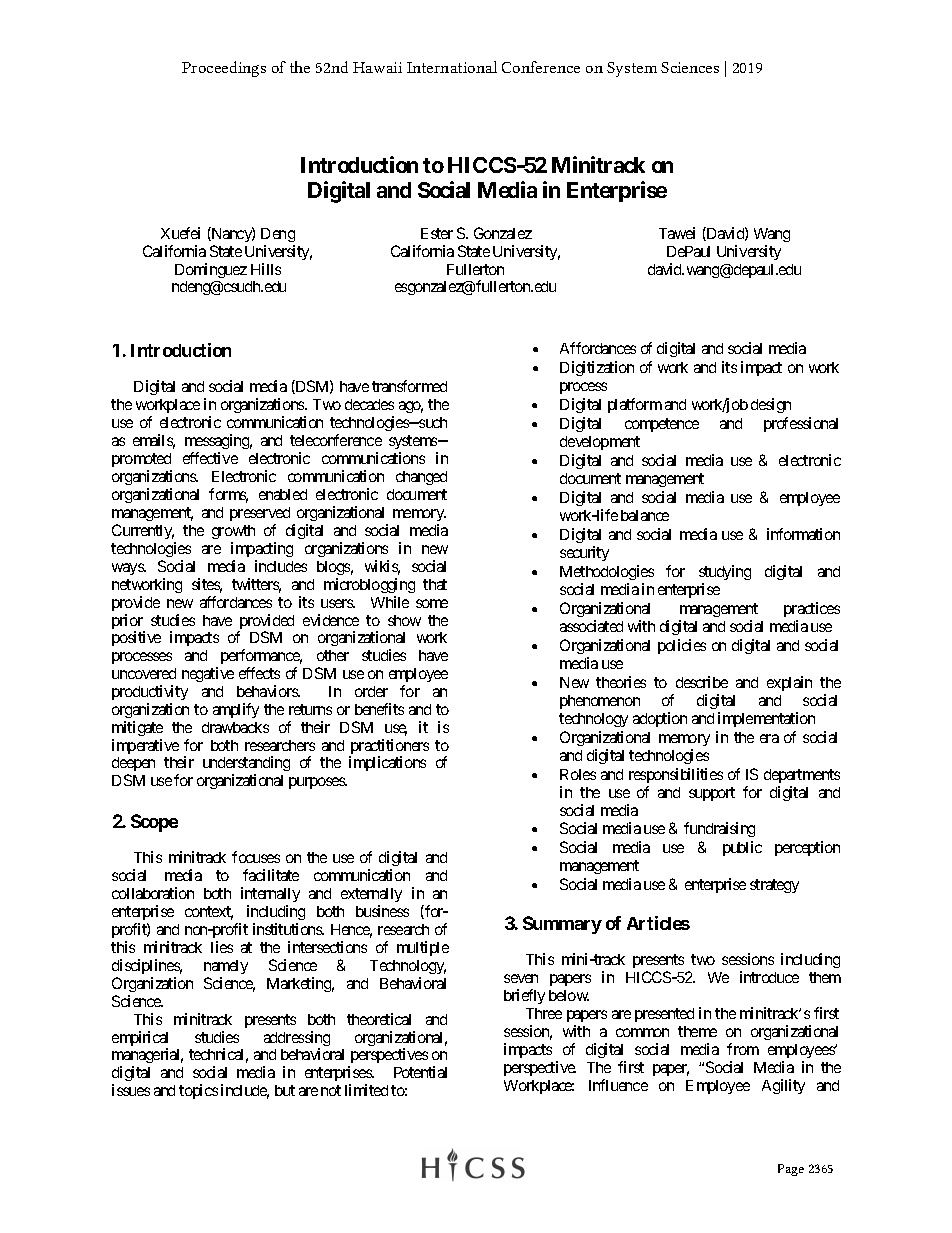 This screenshot has height=1233, width=952. Describe the element at coordinates (224, 69) in the screenshot. I see `Proceedings` at that location.
